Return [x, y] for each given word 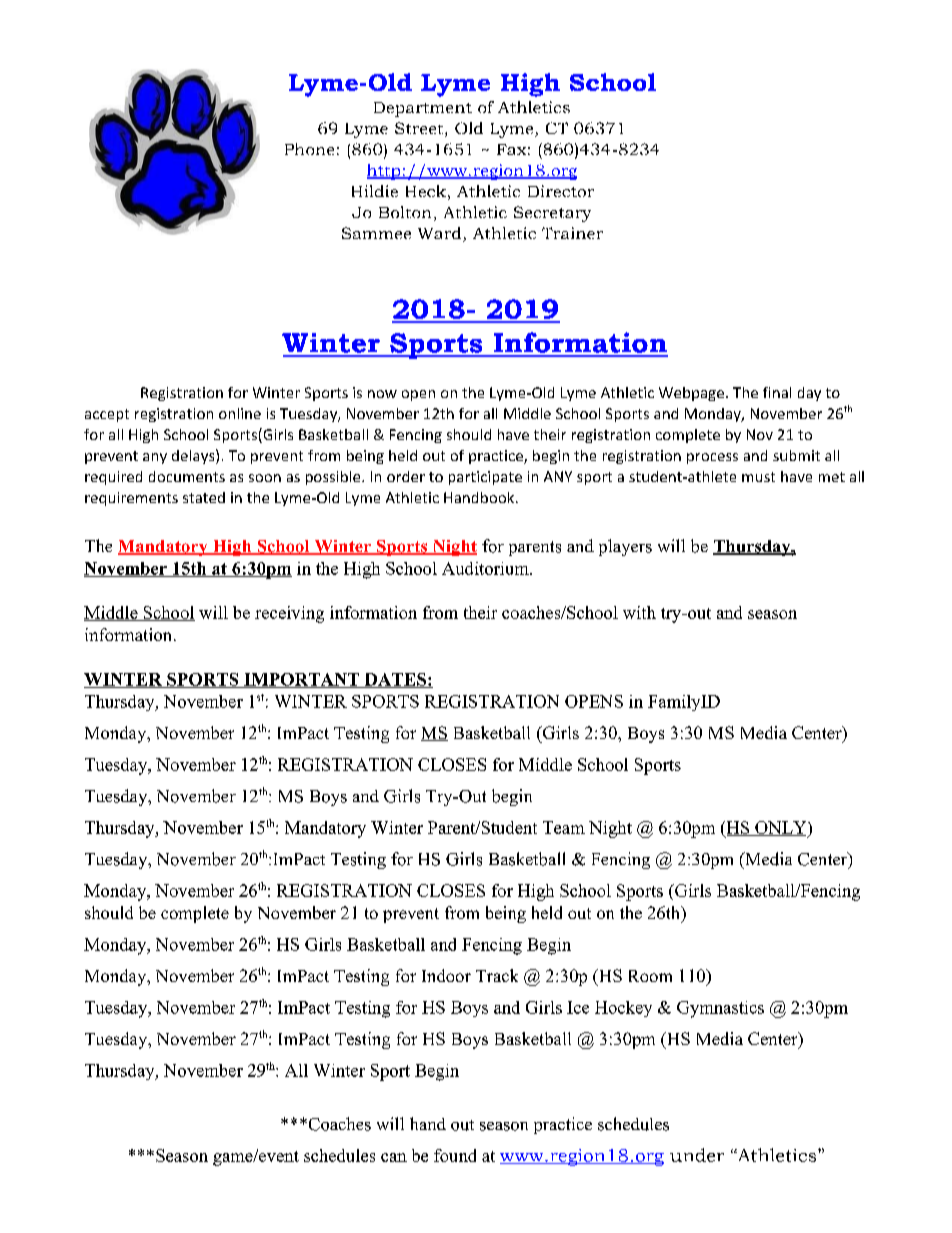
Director [561, 191]
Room [650, 976]
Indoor [446, 975]
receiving [289, 614]
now [382, 394]
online [240, 413]
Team [564, 827]
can [394, 1157]
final [777, 392]
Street [420, 129]
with [639, 612]
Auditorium [486, 568]
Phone [309, 149]
